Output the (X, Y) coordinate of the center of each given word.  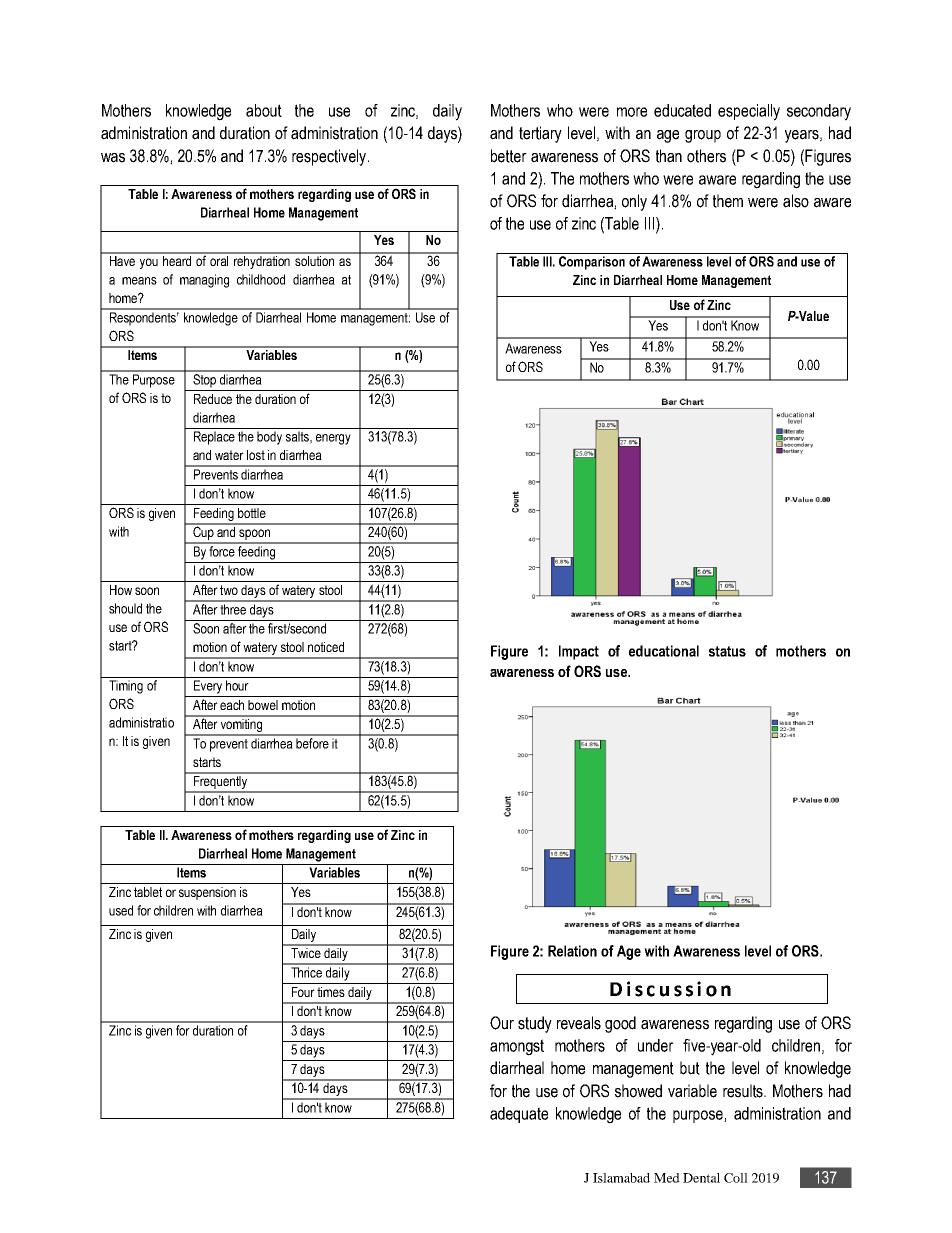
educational (664, 651)
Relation (572, 951)
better (509, 156)
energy (333, 439)
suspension (207, 893)
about (264, 110)
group (703, 136)
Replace (214, 438)
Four (303, 992)
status (727, 651)
